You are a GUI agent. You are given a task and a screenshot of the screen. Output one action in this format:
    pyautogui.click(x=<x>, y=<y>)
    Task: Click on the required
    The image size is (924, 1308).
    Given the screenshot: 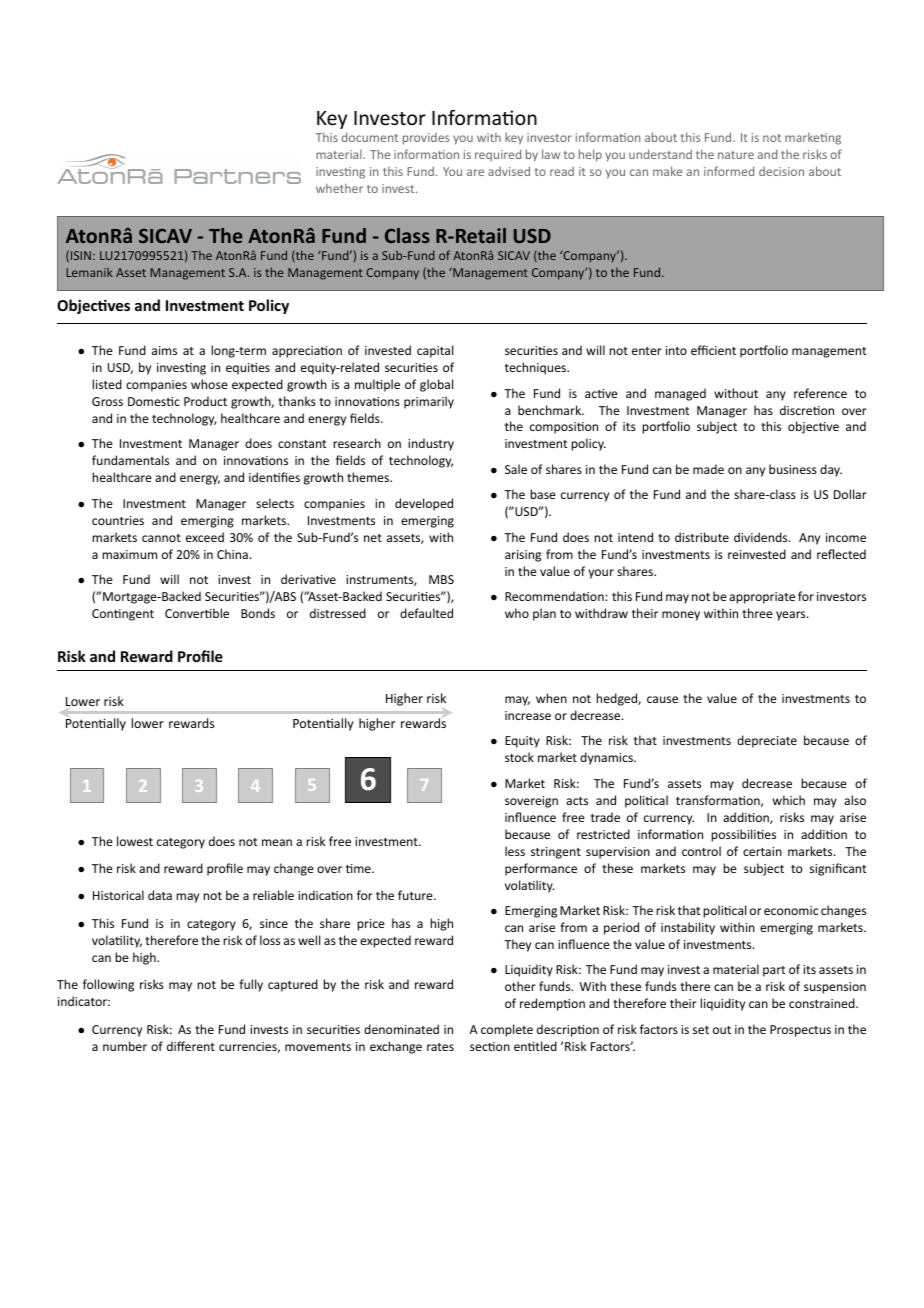 What is the action you would take?
    pyautogui.click(x=498, y=155)
